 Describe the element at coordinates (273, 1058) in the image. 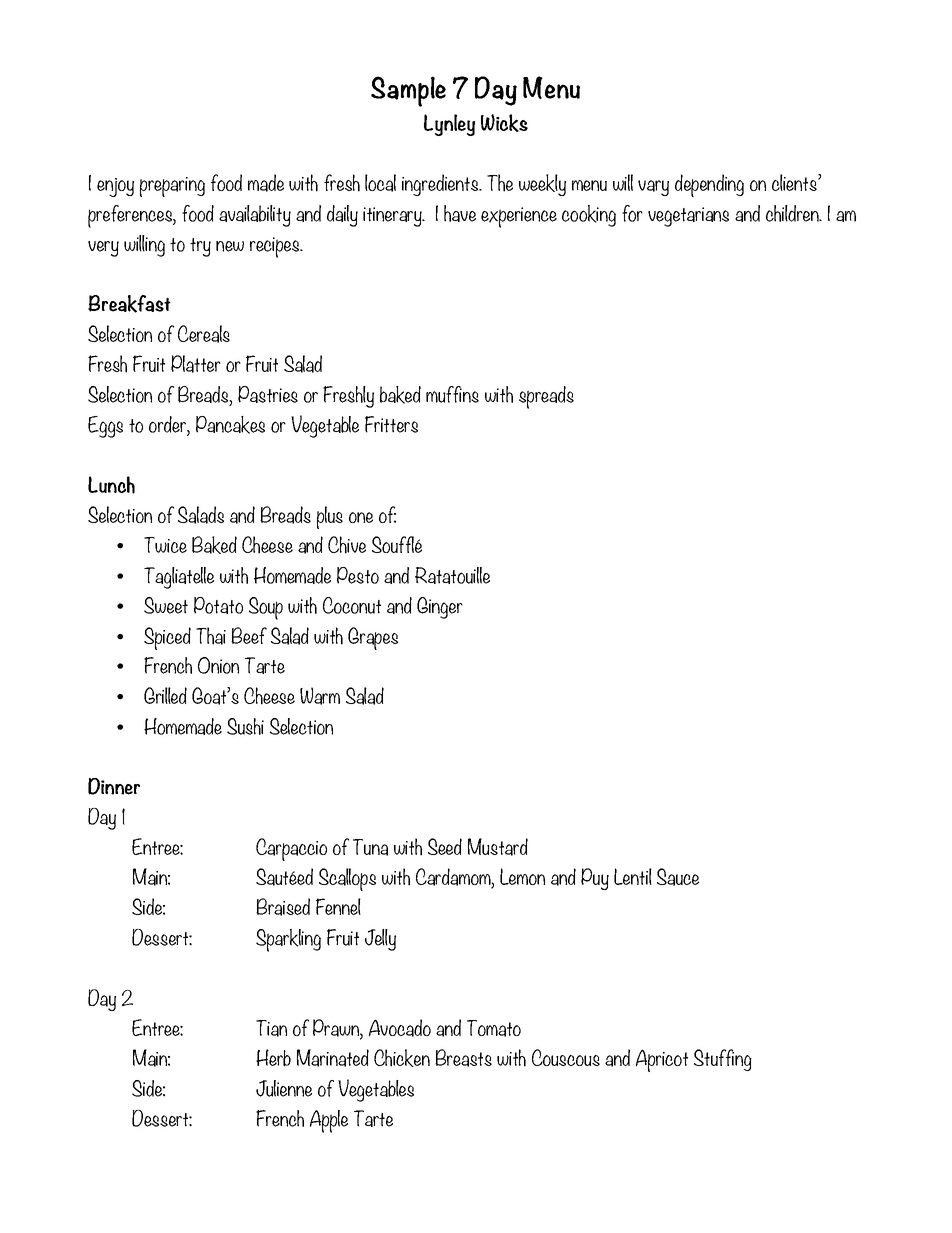

I see `Herb` at that location.
